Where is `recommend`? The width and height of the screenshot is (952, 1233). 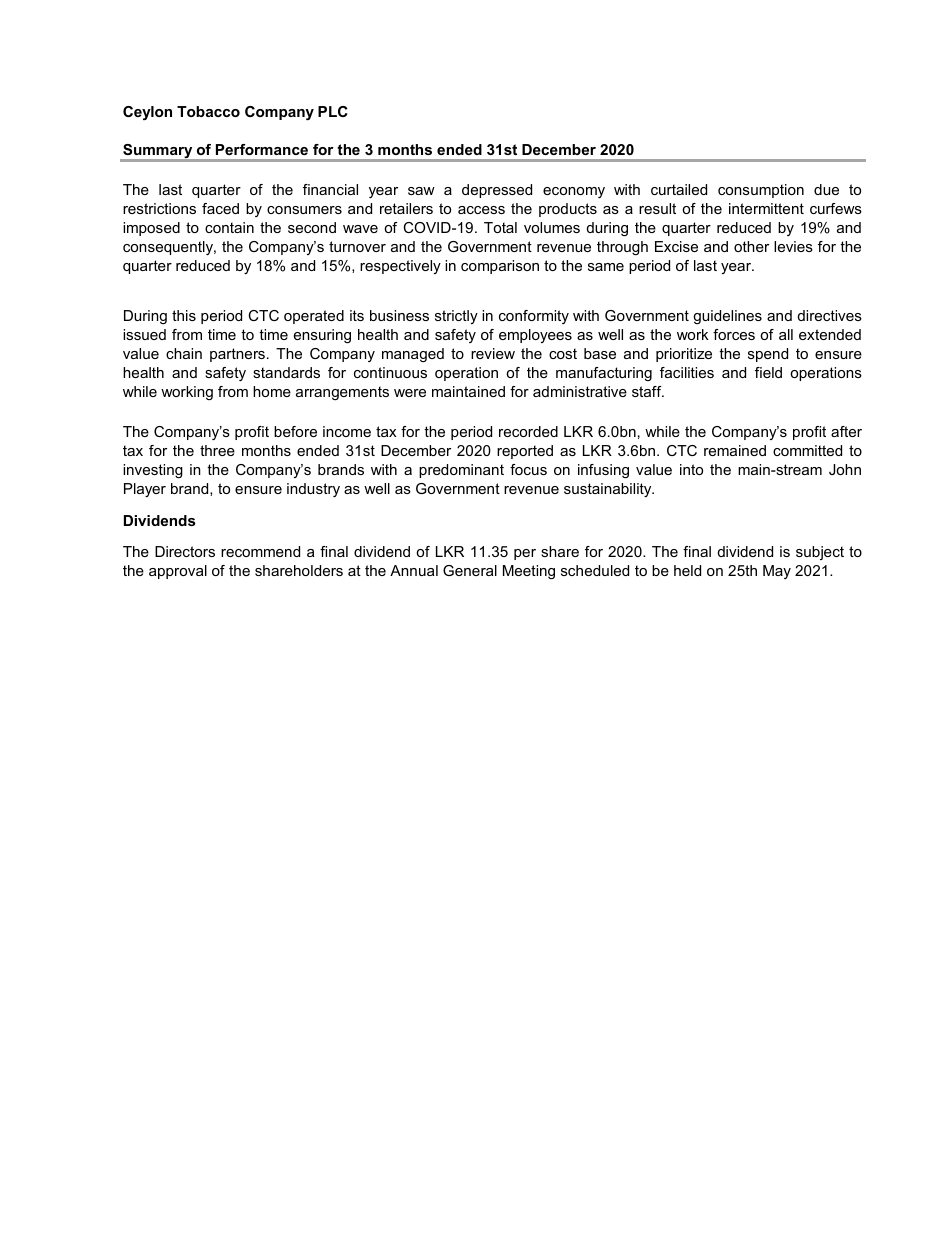 recommend is located at coordinates (260, 551).
